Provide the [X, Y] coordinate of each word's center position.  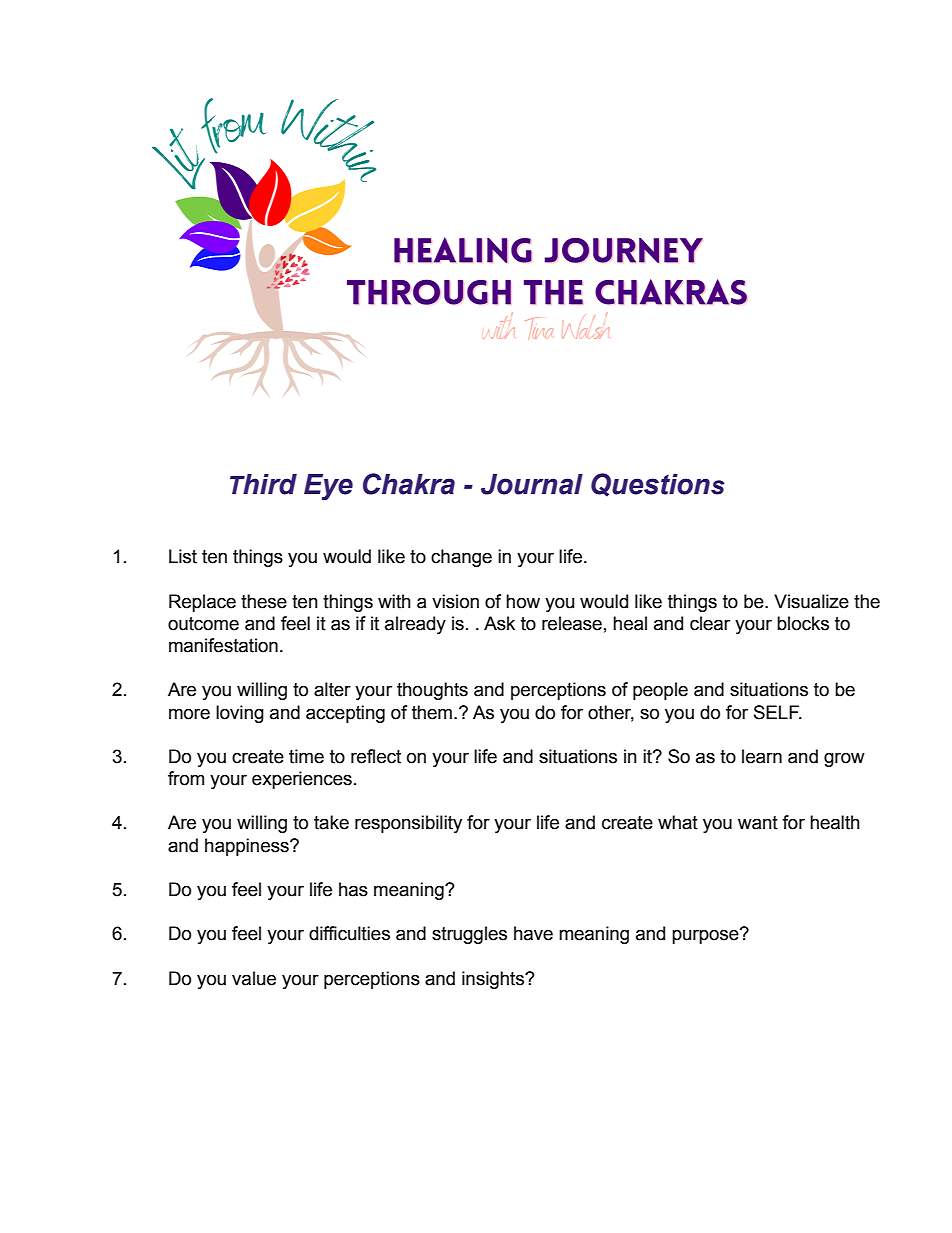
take [331, 822]
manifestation [223, 645]
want [758, 823]
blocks [803, 623]
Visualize [811, 601]
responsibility [408, 824]
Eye [328, 487]
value [254, 978]
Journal [532, 484]
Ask [499, 623]
